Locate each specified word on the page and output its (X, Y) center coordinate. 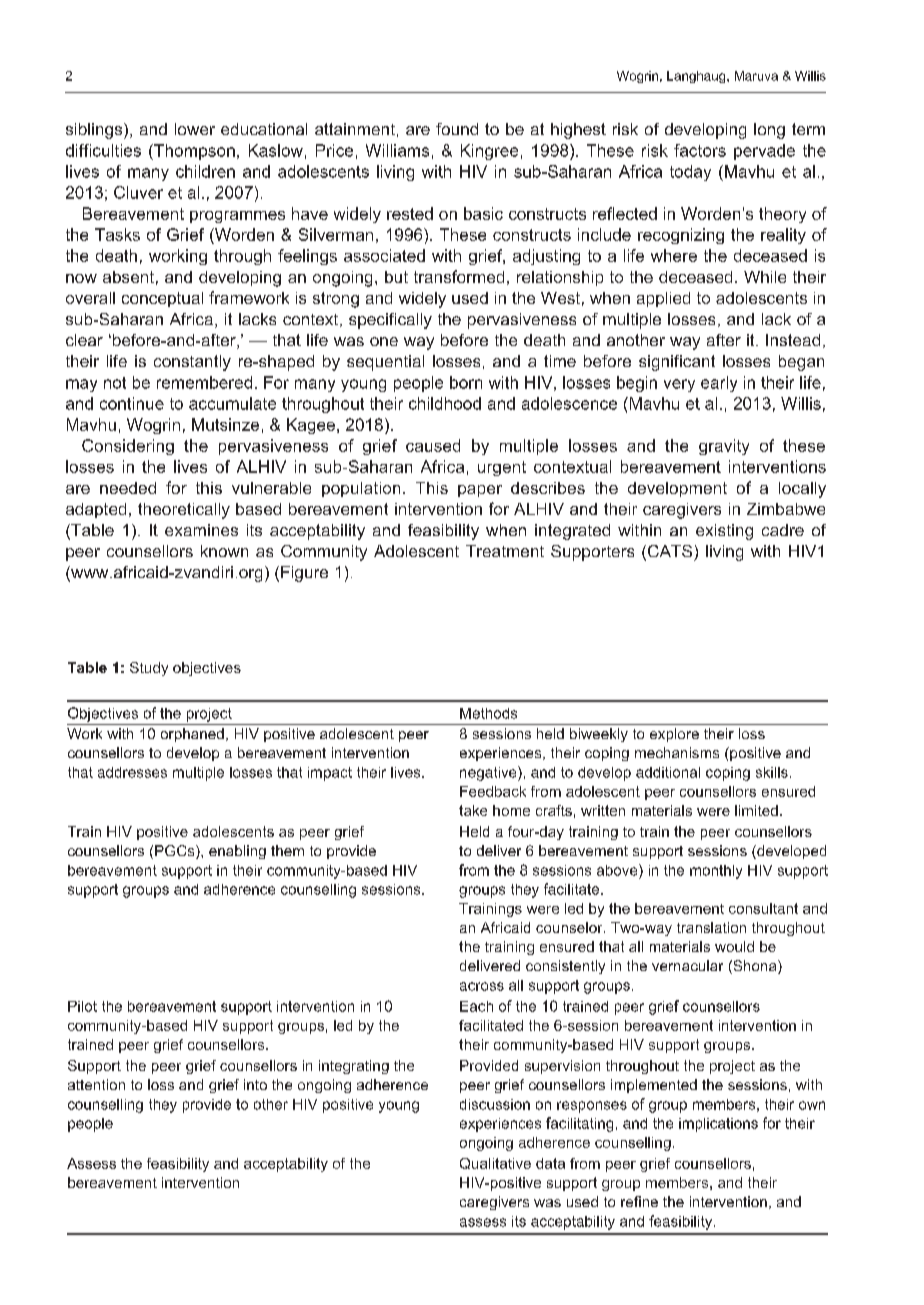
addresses (132, 772)
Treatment (505, 551)
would (734, 946)
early (719, 384)
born (466, 382)
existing (724, 532)
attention (96, 1084)
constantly (192, 363)
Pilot (82, 1006)
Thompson (193, 152)
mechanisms (677, 752)
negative (489, 773)
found (457, 129)
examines (201, 530)
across (482, 986)
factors (700, 150)
